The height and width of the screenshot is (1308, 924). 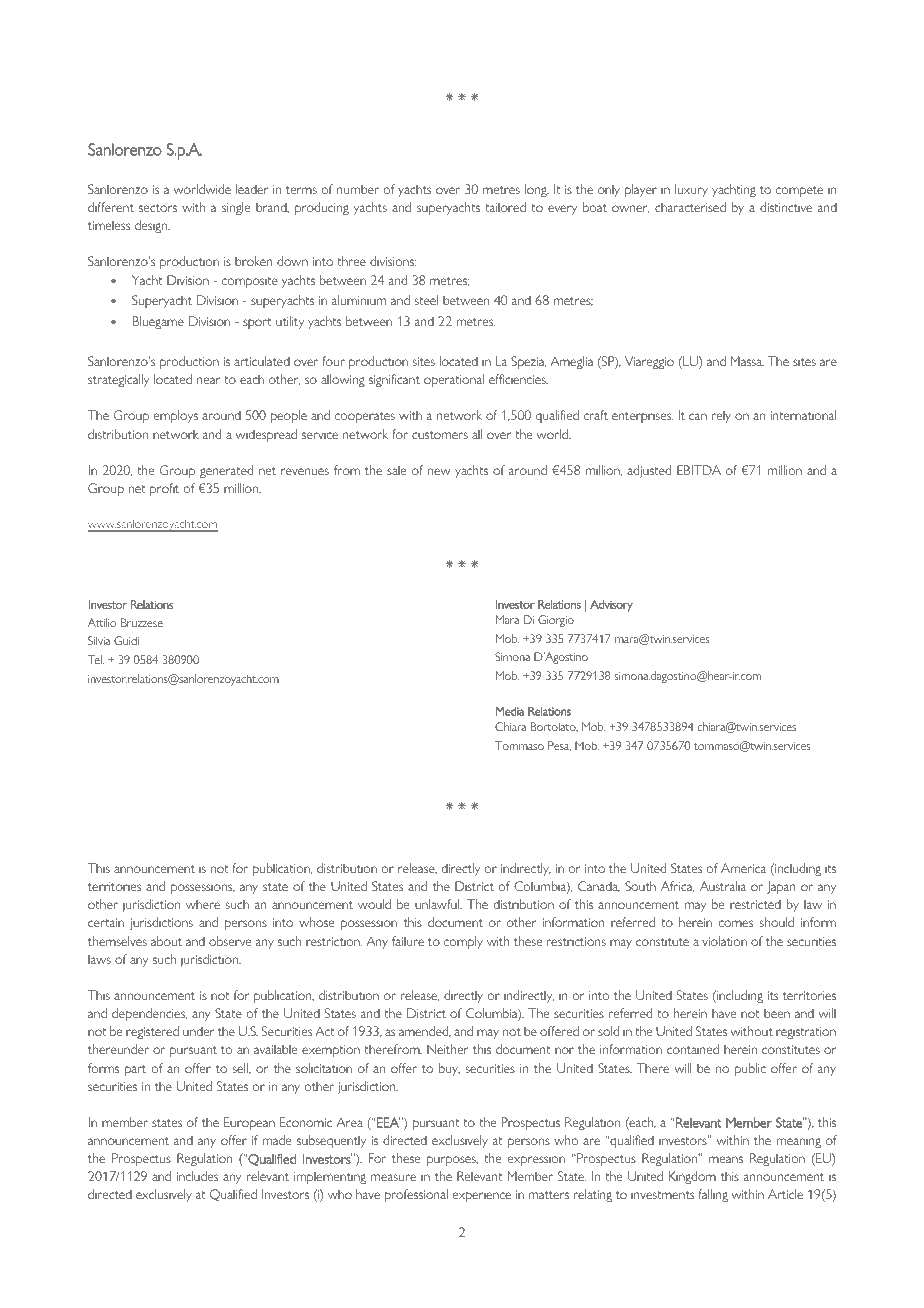 I want to click on sectors, so click(x=158, y=208).
